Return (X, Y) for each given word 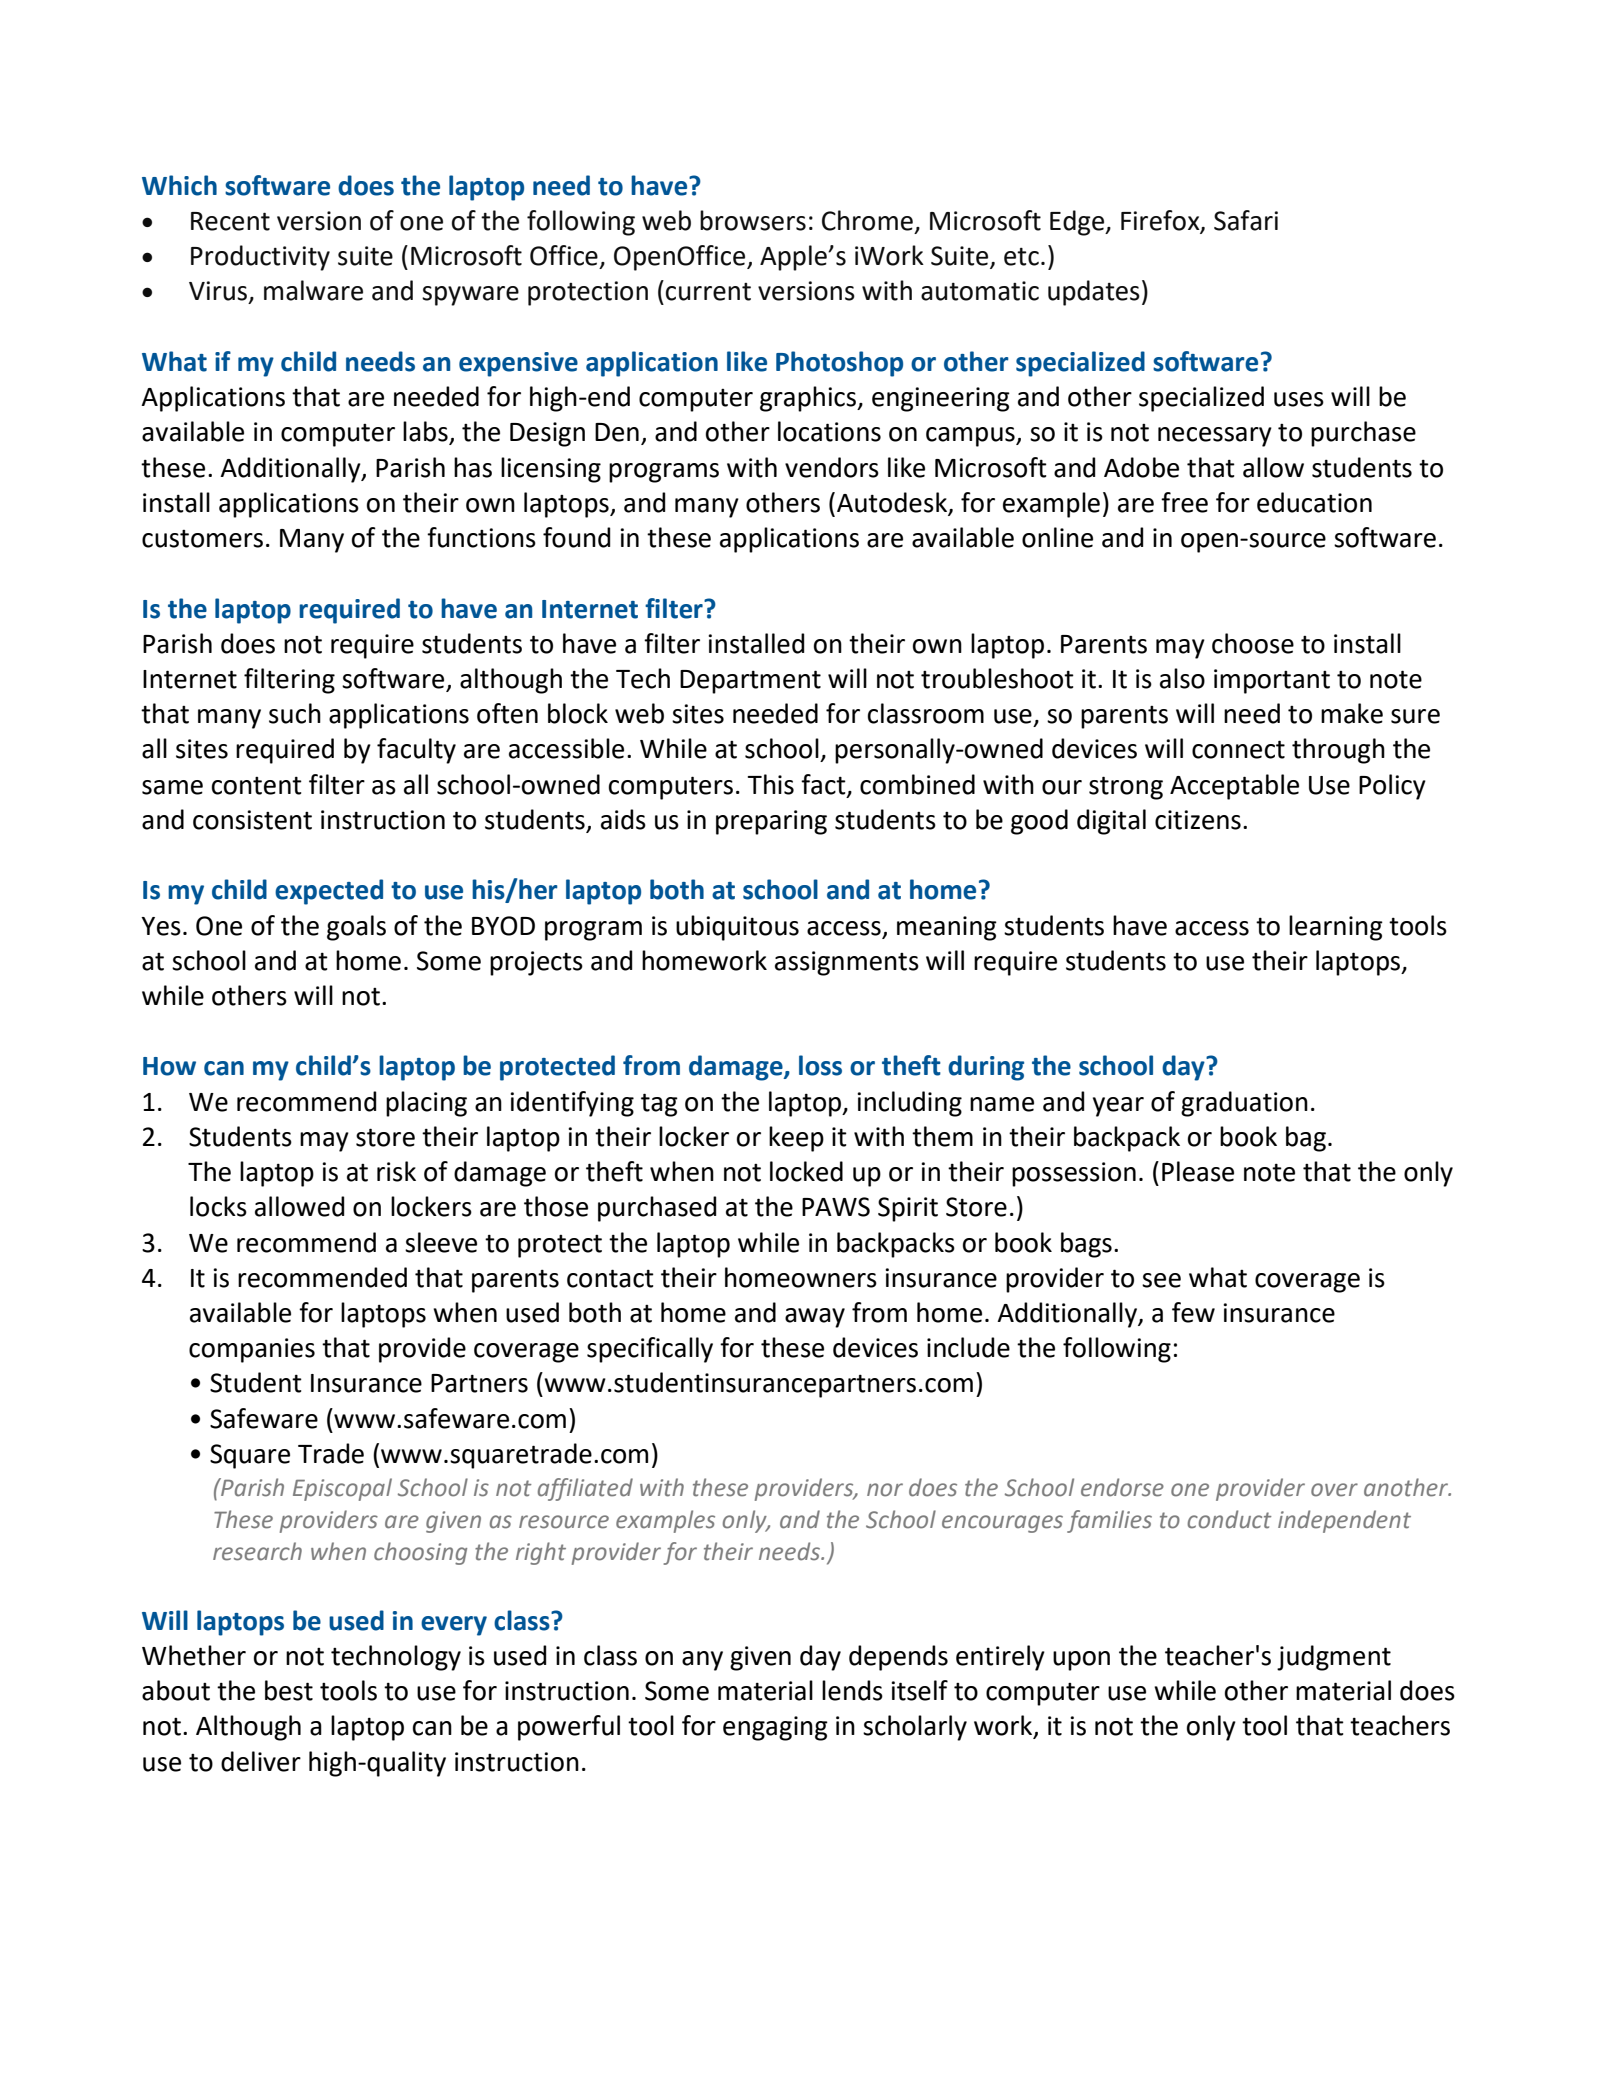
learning (1336, 928)
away (815, 1318)
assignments (847, 963)
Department (750, 682)
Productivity (260, 258)
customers (202, 539)
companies (252, 1350)
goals (356, 928)
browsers (753, 220)
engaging (775, 1728)
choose (1253, 643)
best (289, 1690)
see (1161, 1280)
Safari (1246, 220)
